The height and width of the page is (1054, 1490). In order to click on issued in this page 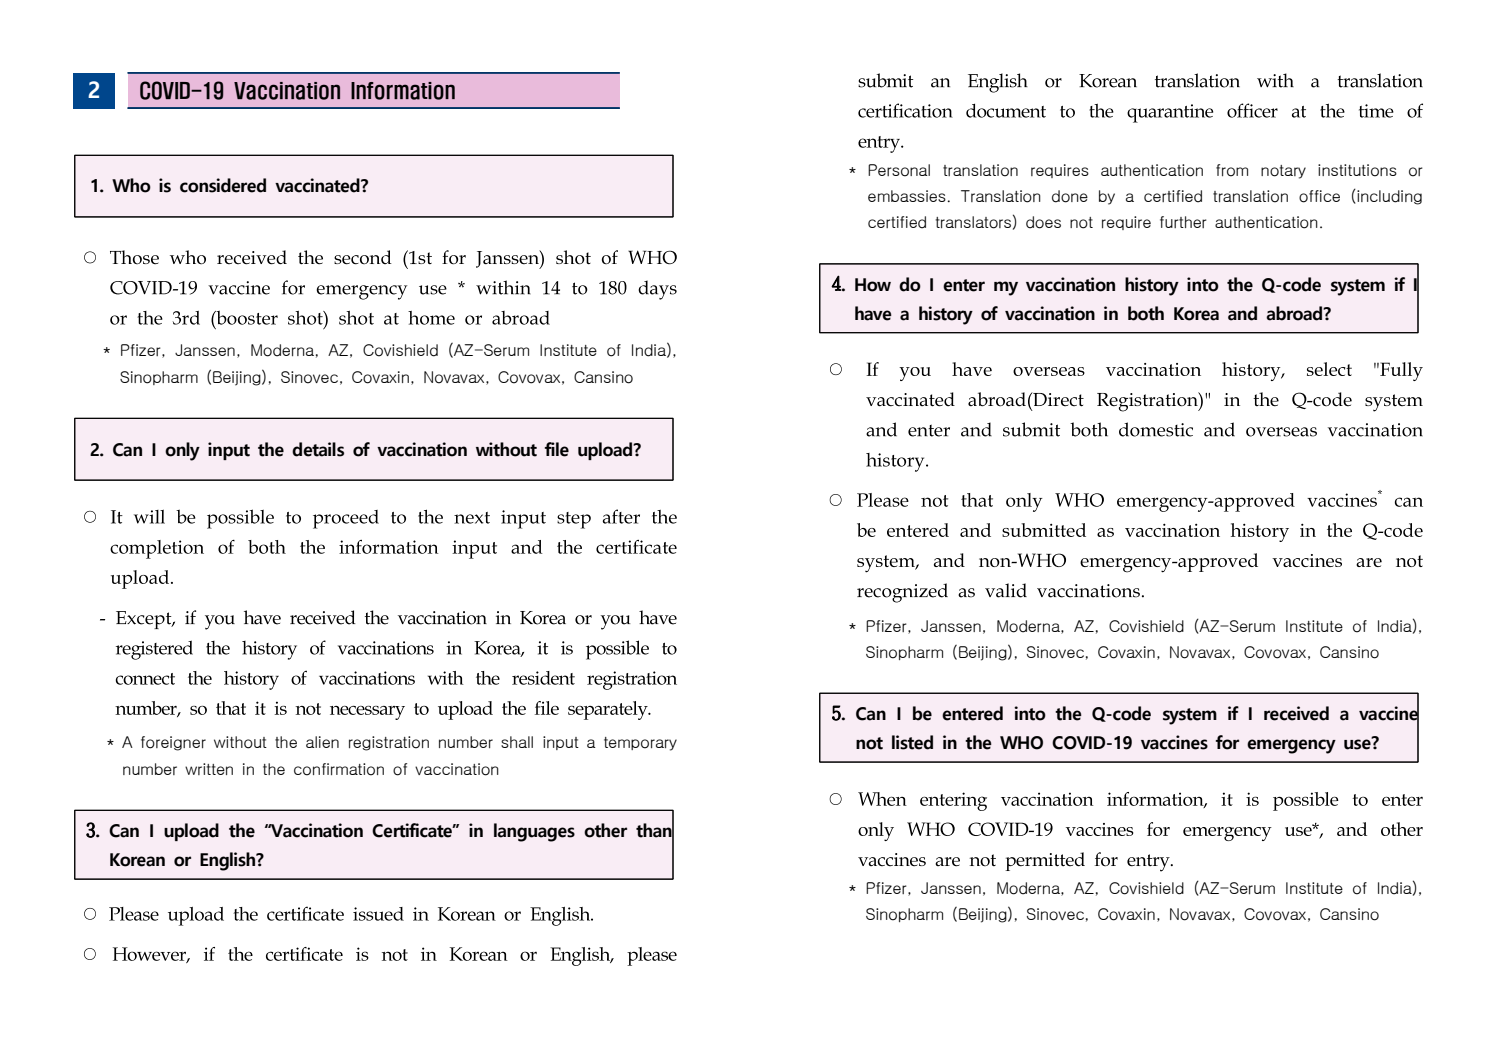, I will do `click(378, 914)`.
